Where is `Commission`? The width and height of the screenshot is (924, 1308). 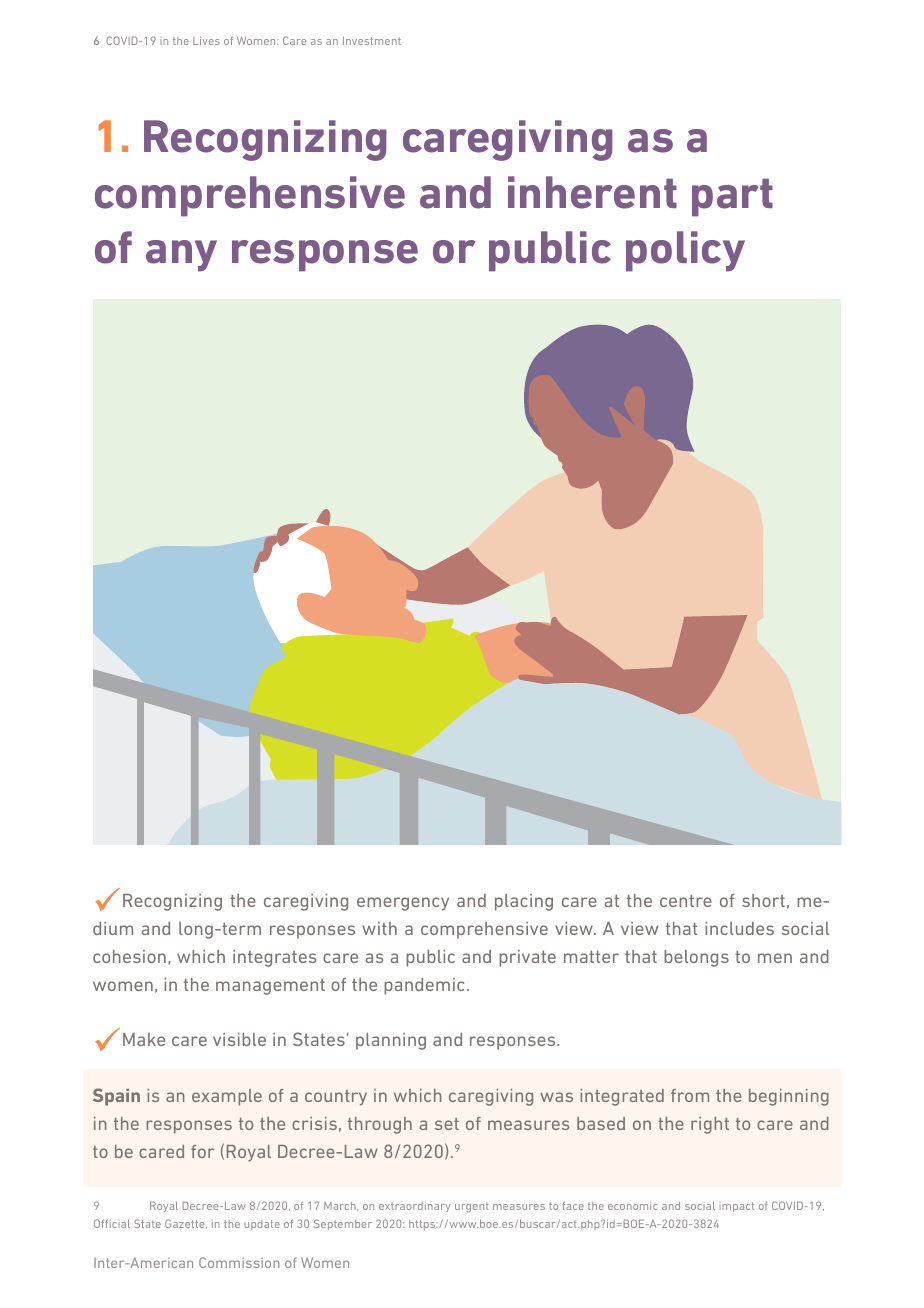 Commission is located at coordinates (239, 1262).
